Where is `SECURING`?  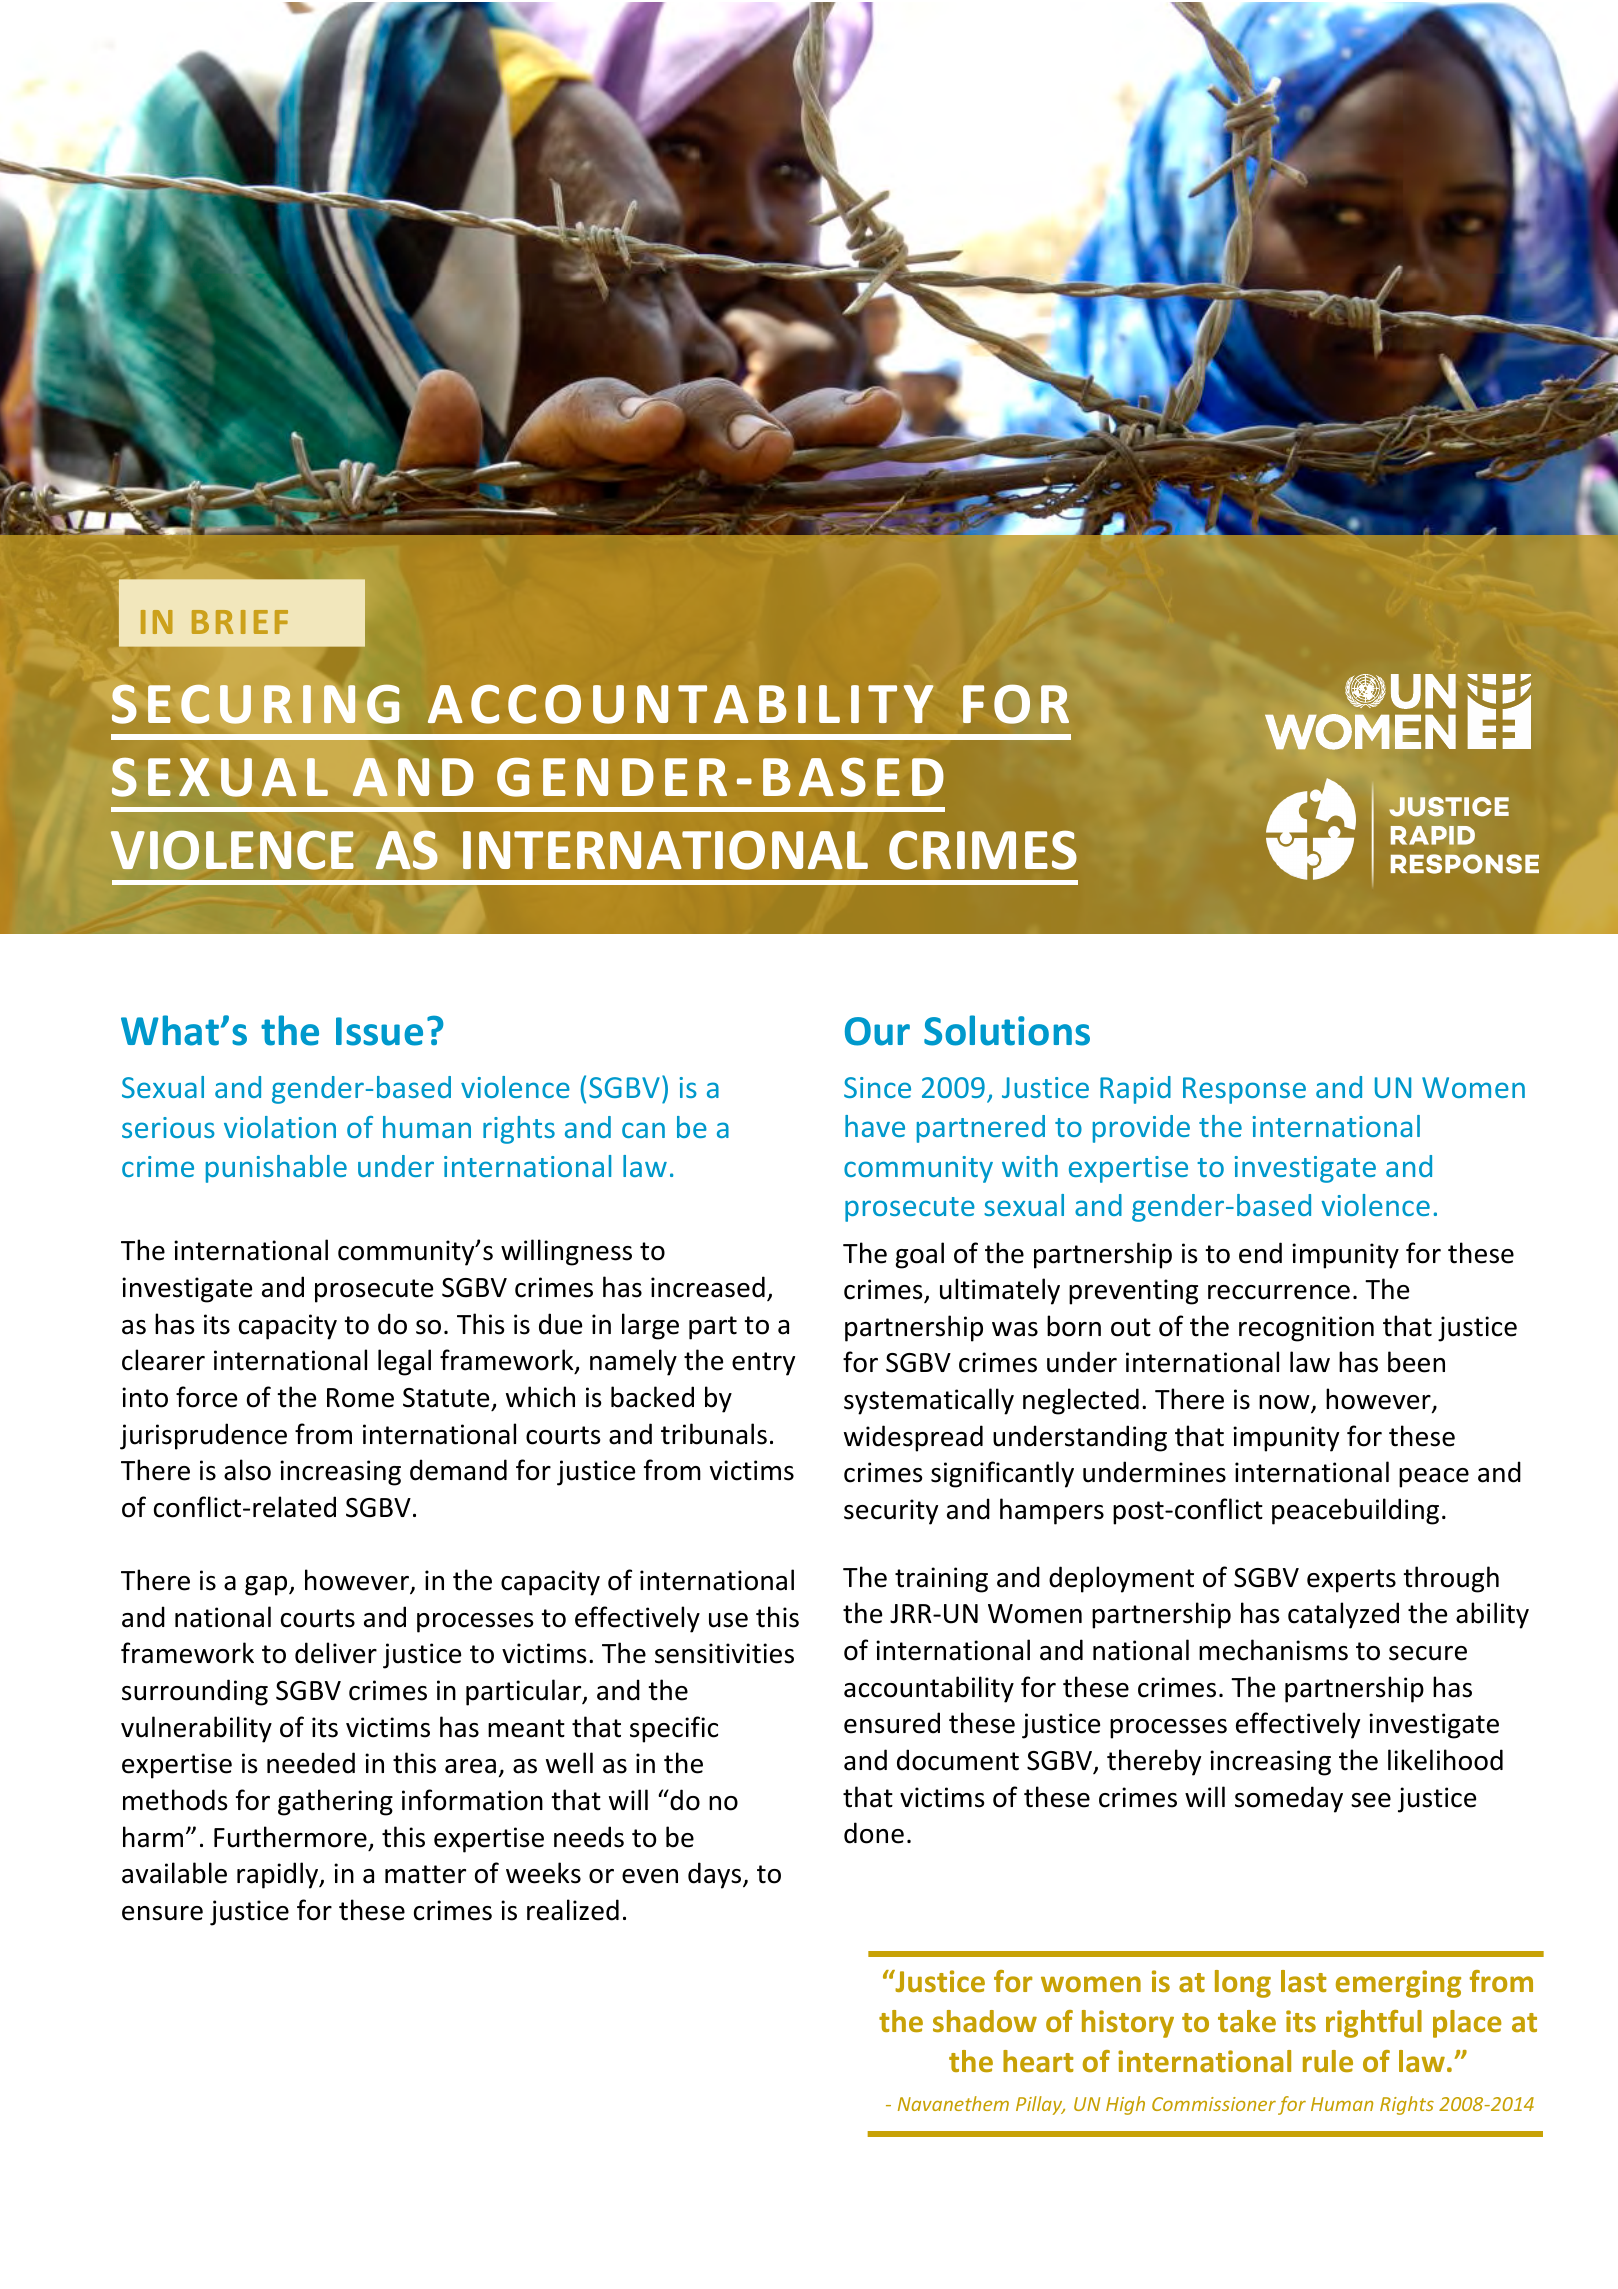 SECURING is located at coordinates (255, 704).
